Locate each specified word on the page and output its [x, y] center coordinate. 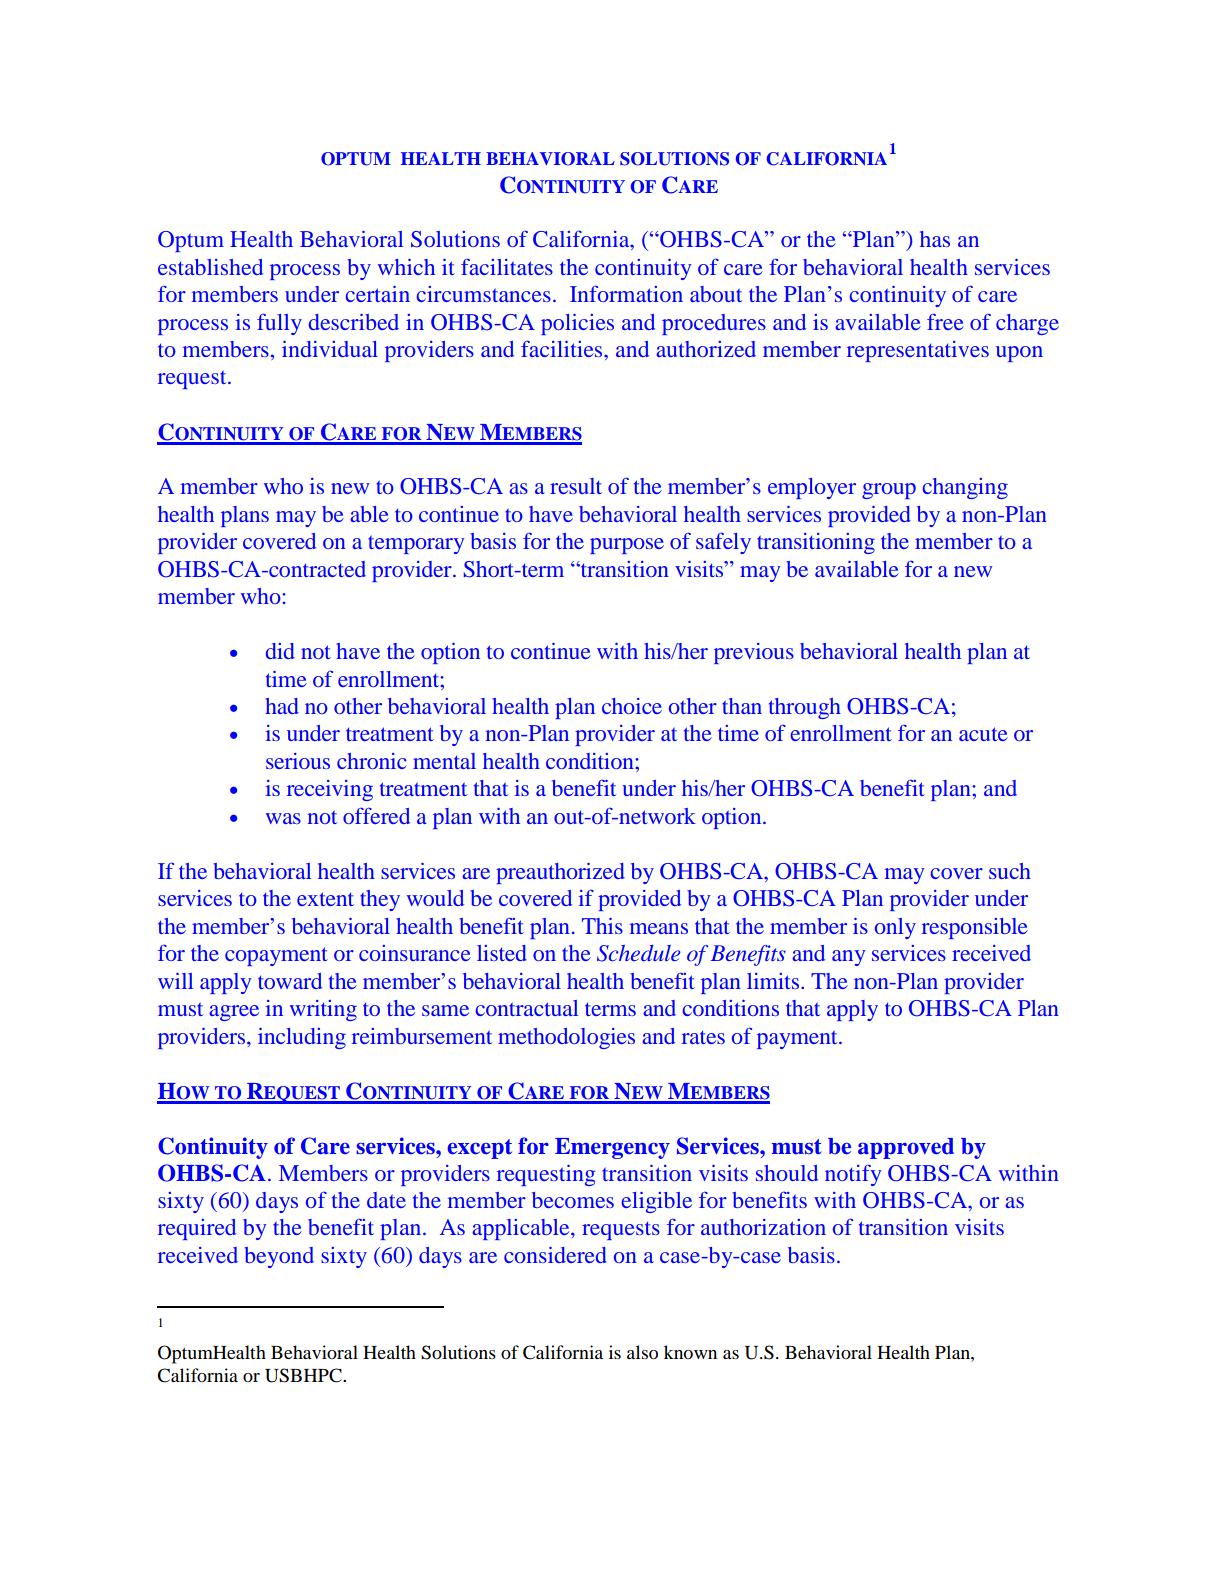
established [210, 267]
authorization [763, 1227]
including [302, 1038]
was [283, 818]
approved [906, 1148]
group [889, 491]
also [642, 1352]
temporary [416, 544]
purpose [627, 546]
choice [632, 706]
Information [626, 293]
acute [983, 734]
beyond [279, 1257]
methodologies [566, 1038]
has [935, 239]
